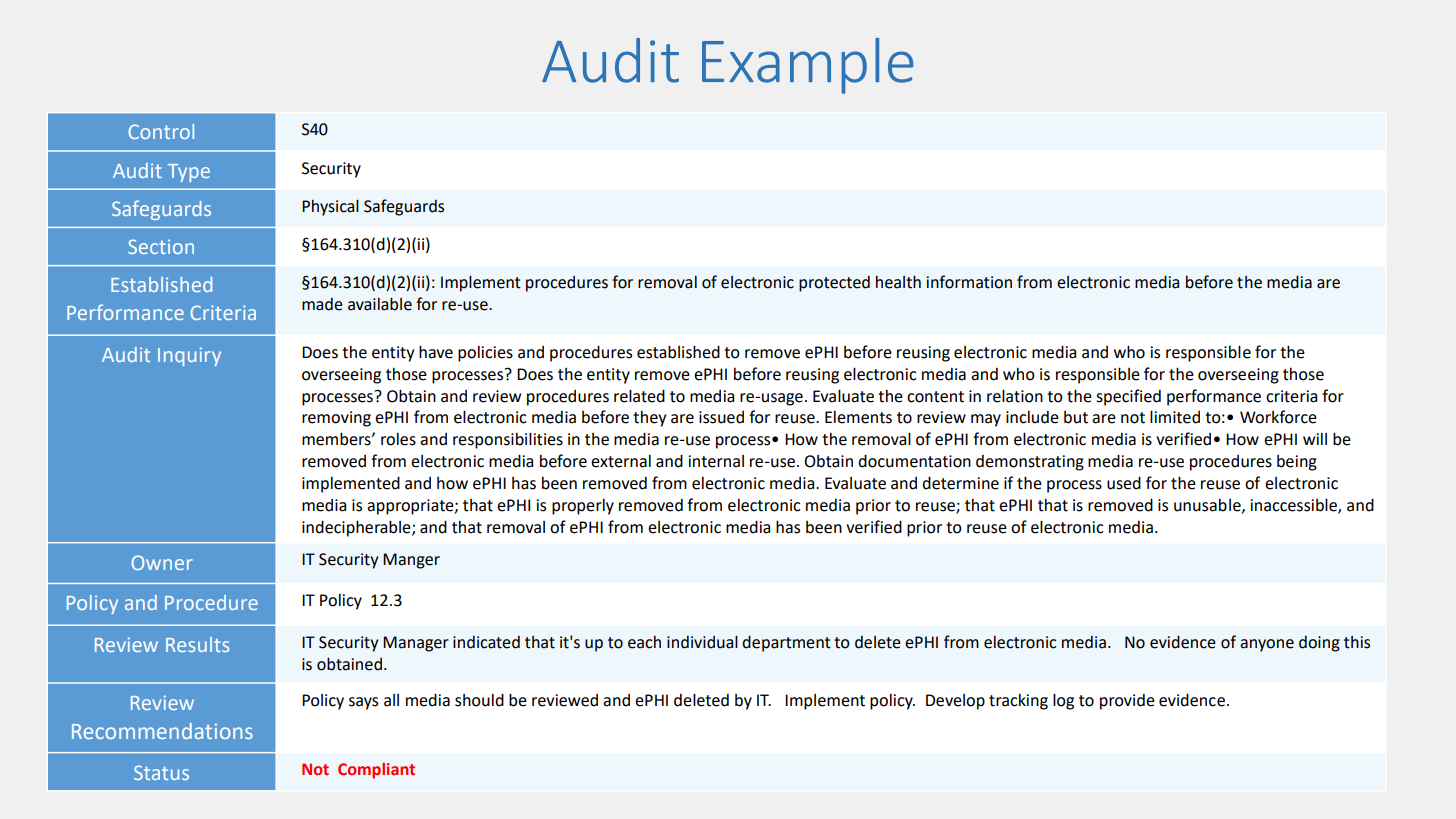  What do you see at coordinates (721, 417) in the document?
I see `issued` at bounding box center [721, 417].
